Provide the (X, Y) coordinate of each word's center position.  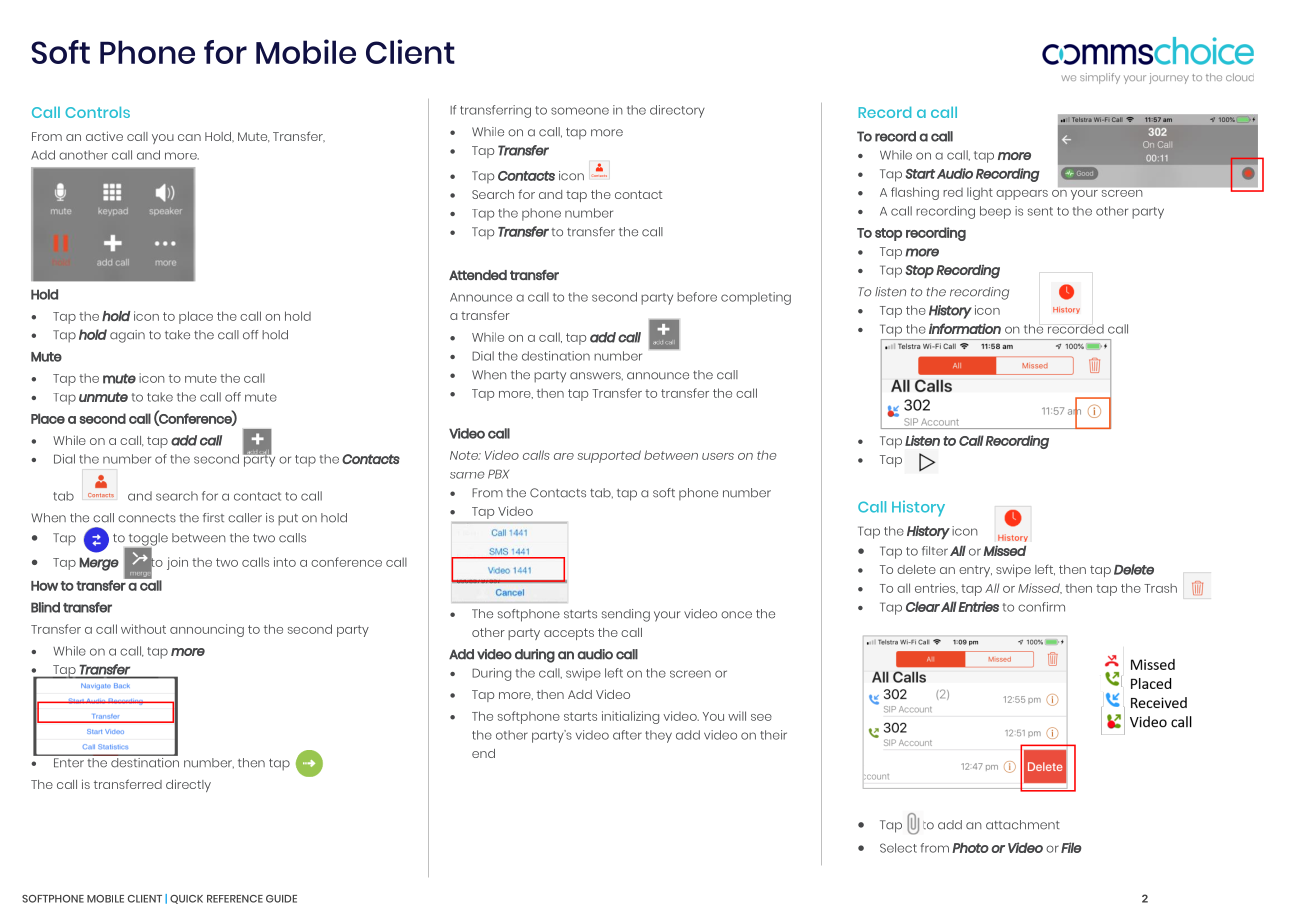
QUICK (186, 899)
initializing (630, 717)
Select (898, 848)
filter (935, 551)
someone (580, 111)
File (1071, 847)
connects (147, 518)
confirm (1041, 607)
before (697, 297)
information (965, 328)
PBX (498, 474)
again (127, 336)
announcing (207, 630)
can (189, 137)
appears (1022, 195)
